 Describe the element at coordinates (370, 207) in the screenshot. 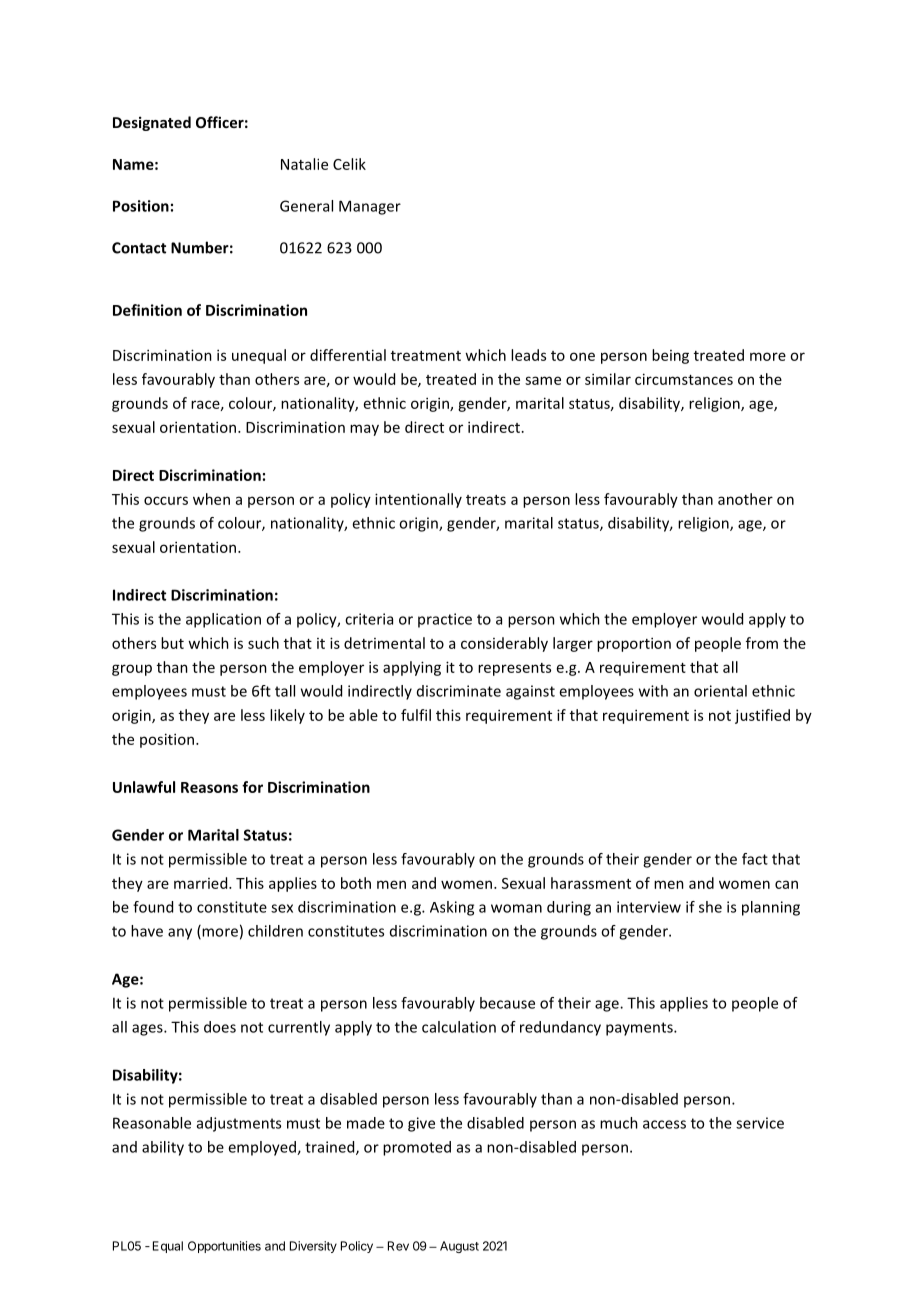

I see `Manager` at that location.
